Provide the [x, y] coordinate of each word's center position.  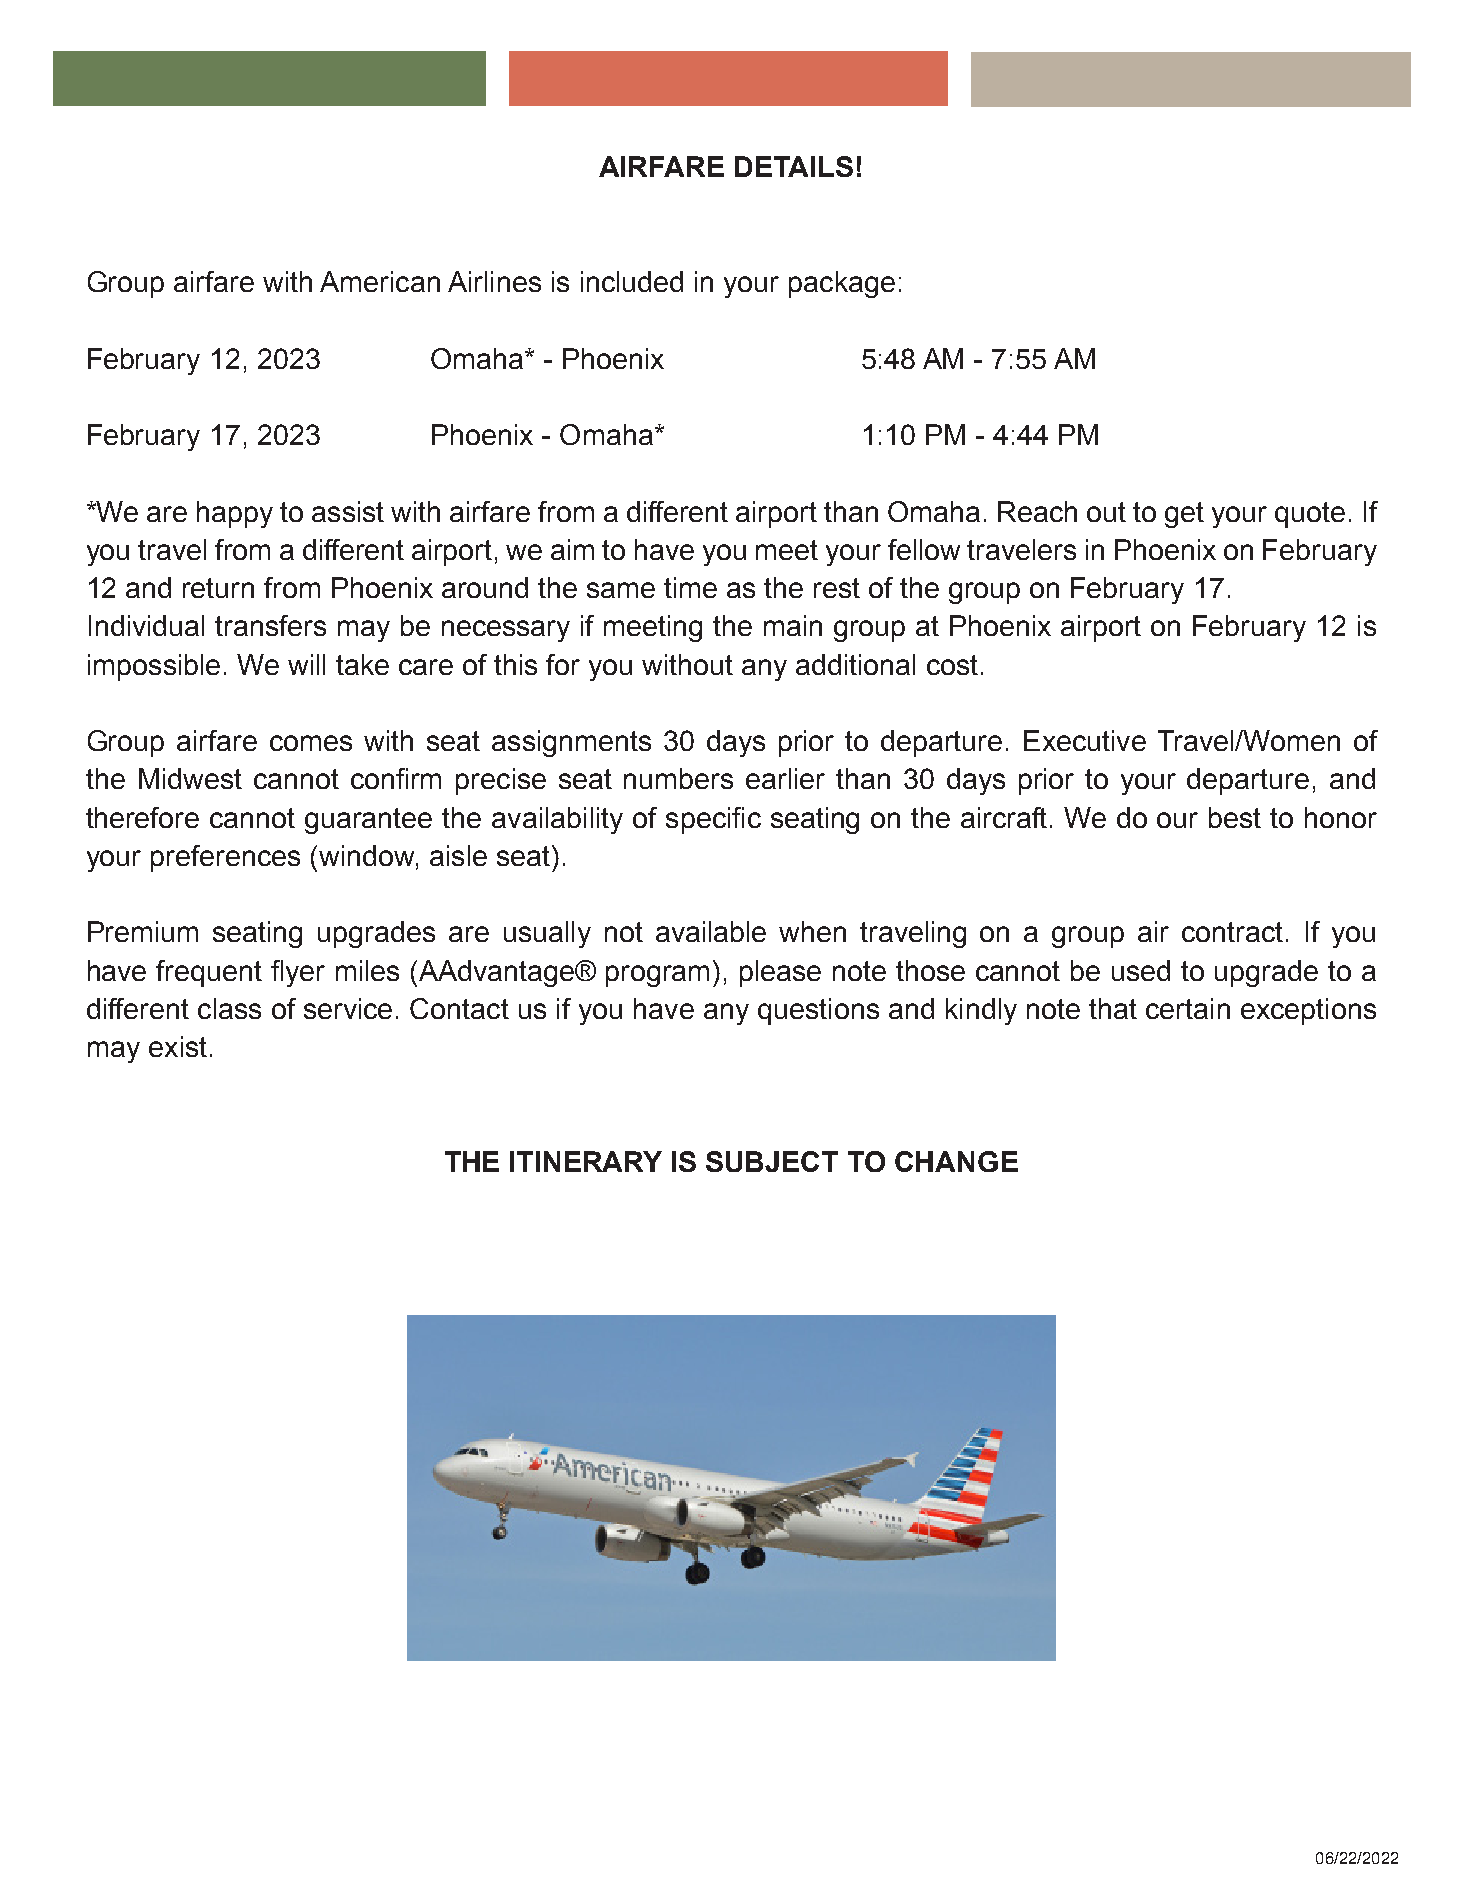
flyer [298, 973]
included [632, 281]
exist [178, 1046]
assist [348, 511]
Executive [1085, 740]
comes [311, 743]
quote [1310, 515]
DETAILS [794, 166]
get [1184, 515]
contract [1232, 932]
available [711, 931]
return [218, 588]
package [842, 284]
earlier [785, 778]
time [690, 587]
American [380, 281]
